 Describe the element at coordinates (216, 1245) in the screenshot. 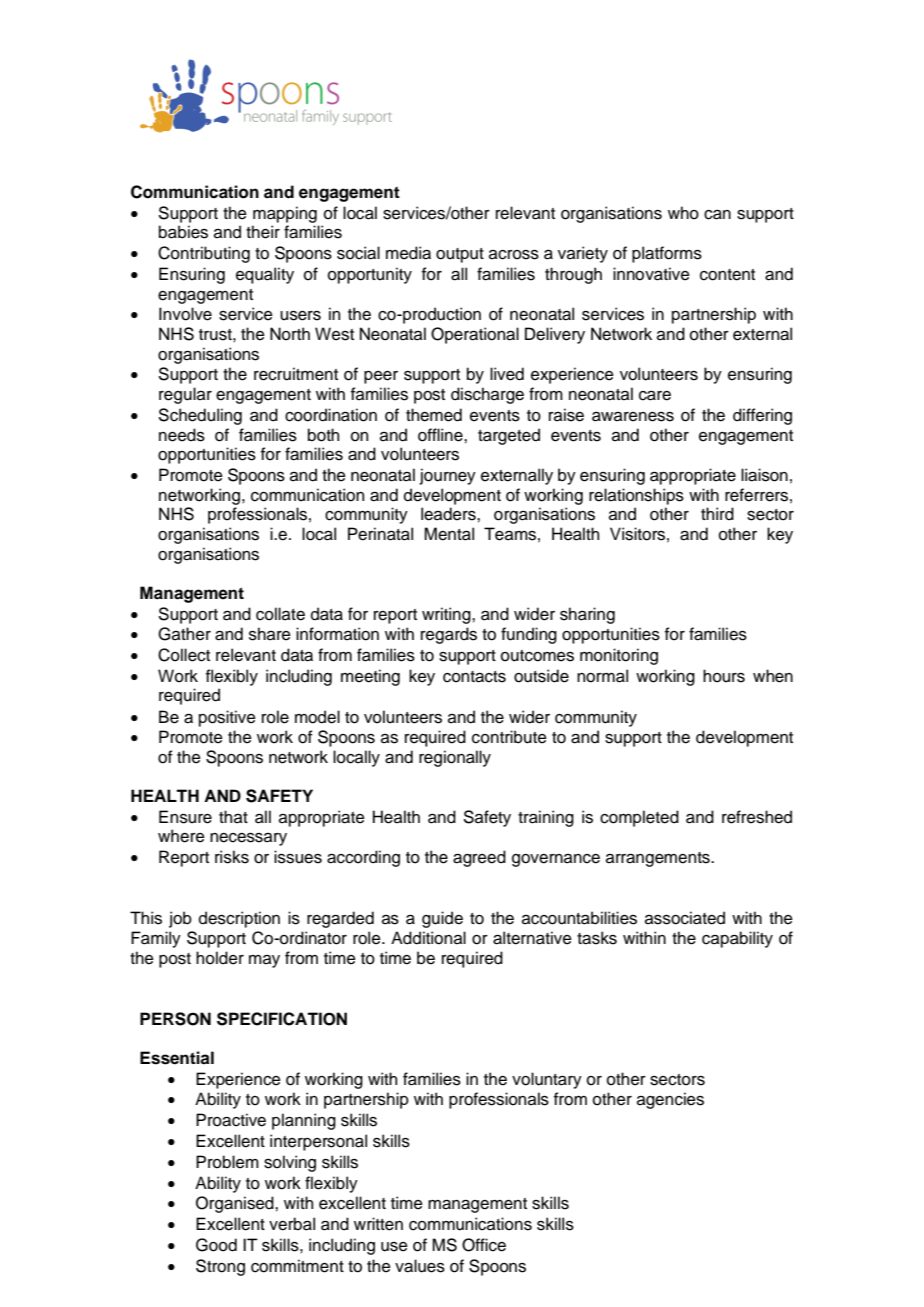

I see `Good` at that location.
